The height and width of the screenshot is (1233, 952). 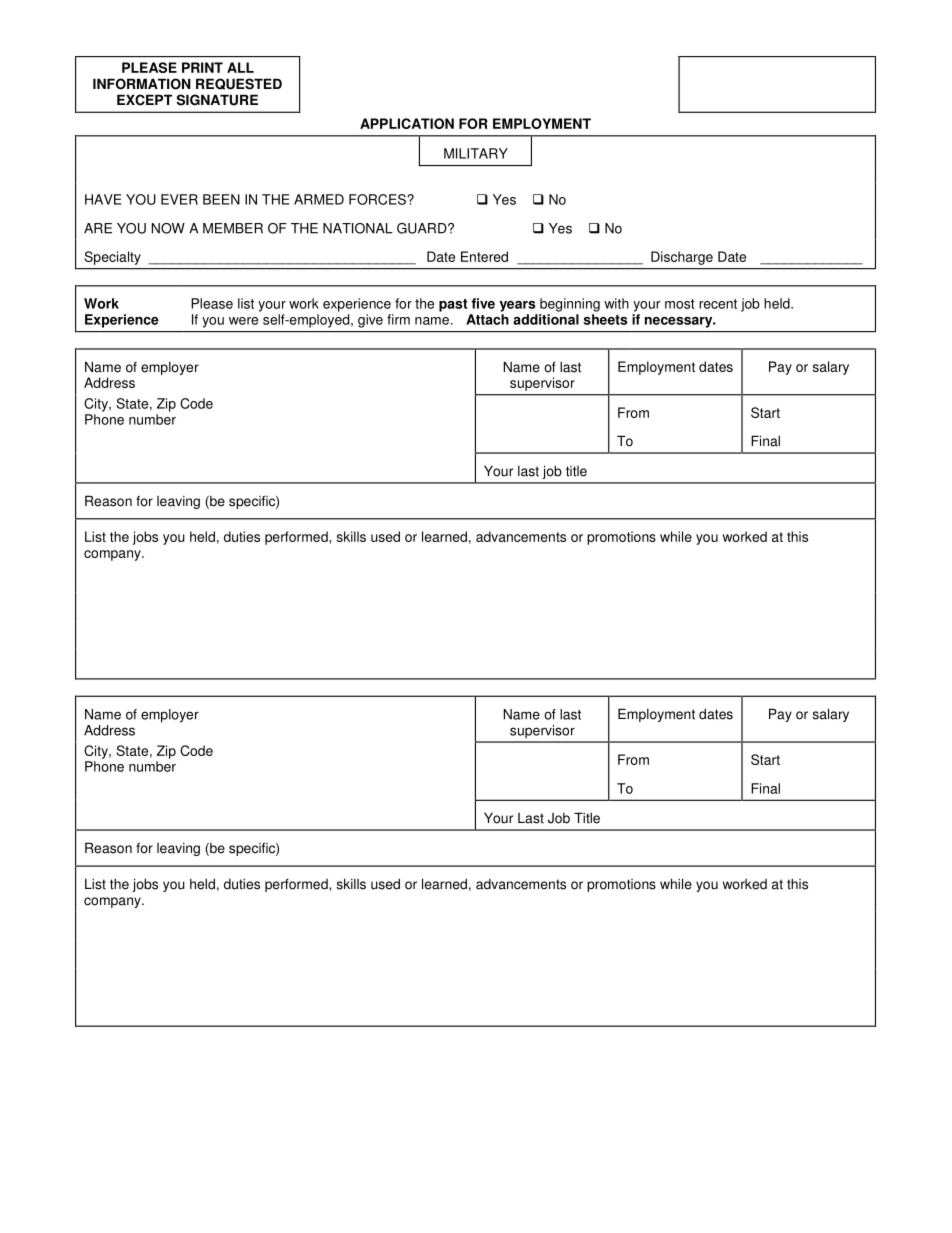 I want to click on were, so click(x=243, y=321).
